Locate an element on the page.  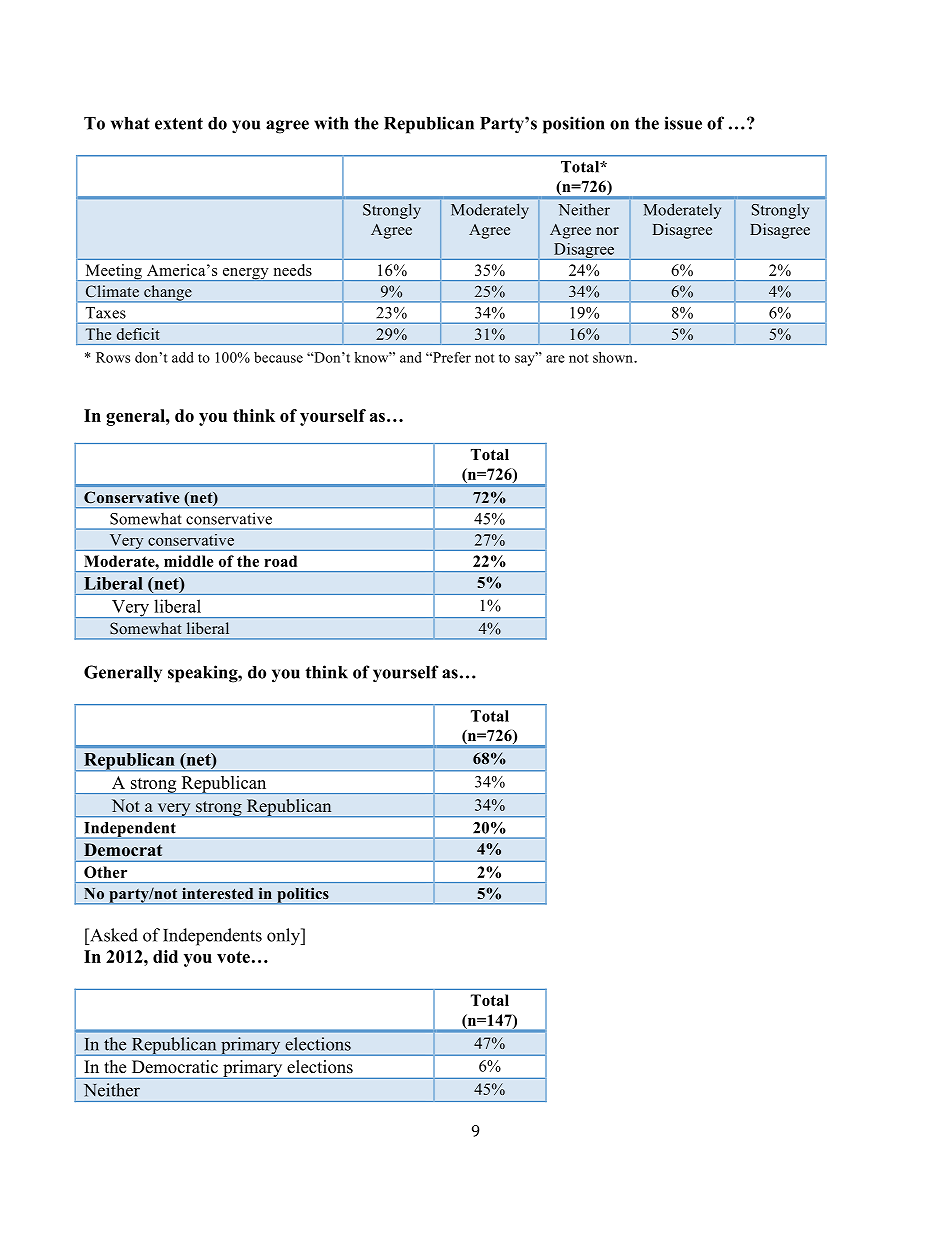
Other is located at coordinates (105, 872).
